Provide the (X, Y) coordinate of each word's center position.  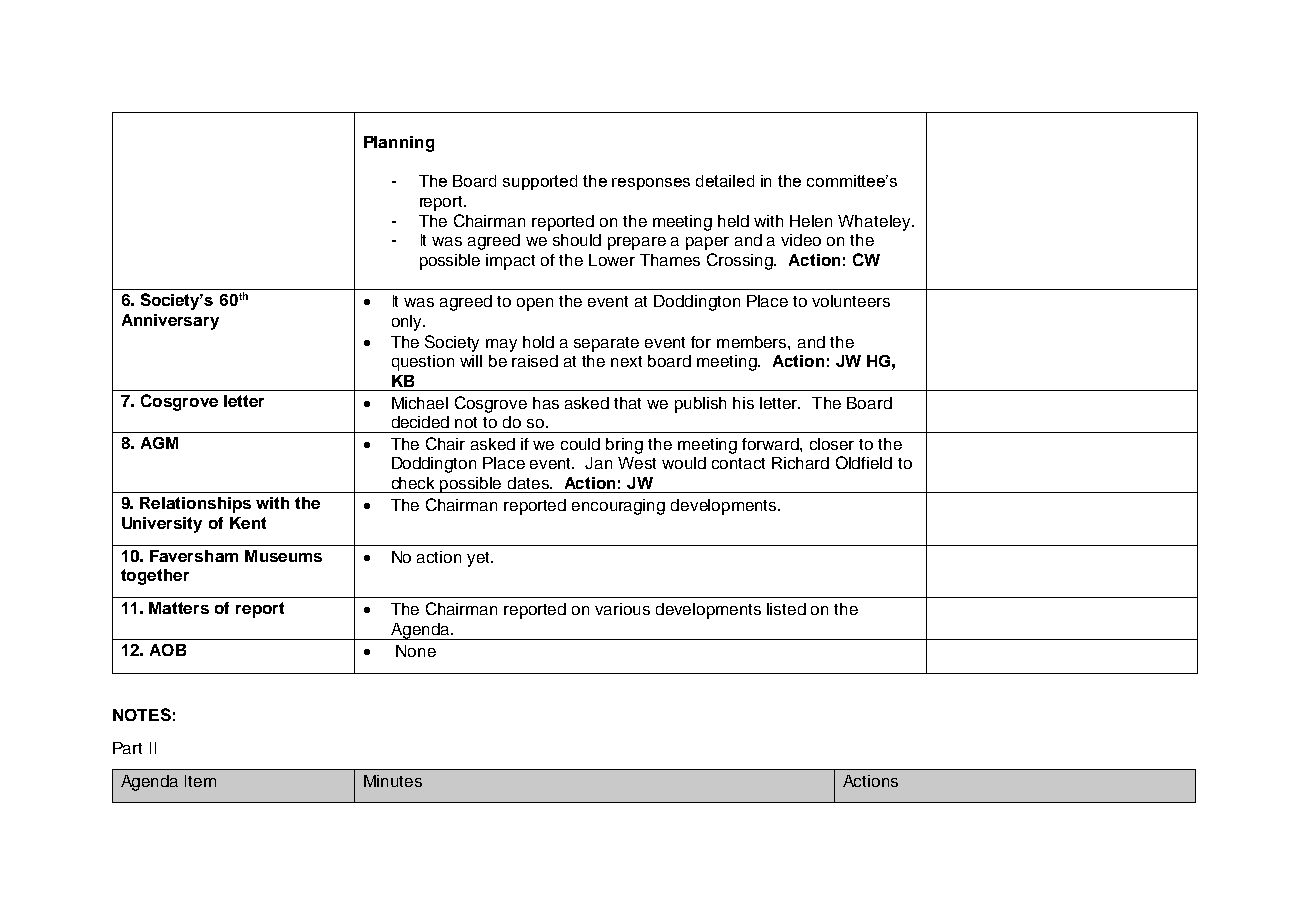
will (471, 361)
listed (786, 609)
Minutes (393, 781)
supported (540, 182)
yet (480, 559)
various (622, 609)
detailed (725, 181)
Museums (283, 556)
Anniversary (170, 322)
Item (200, 781)
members (753, 342)
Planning (399, 144)
